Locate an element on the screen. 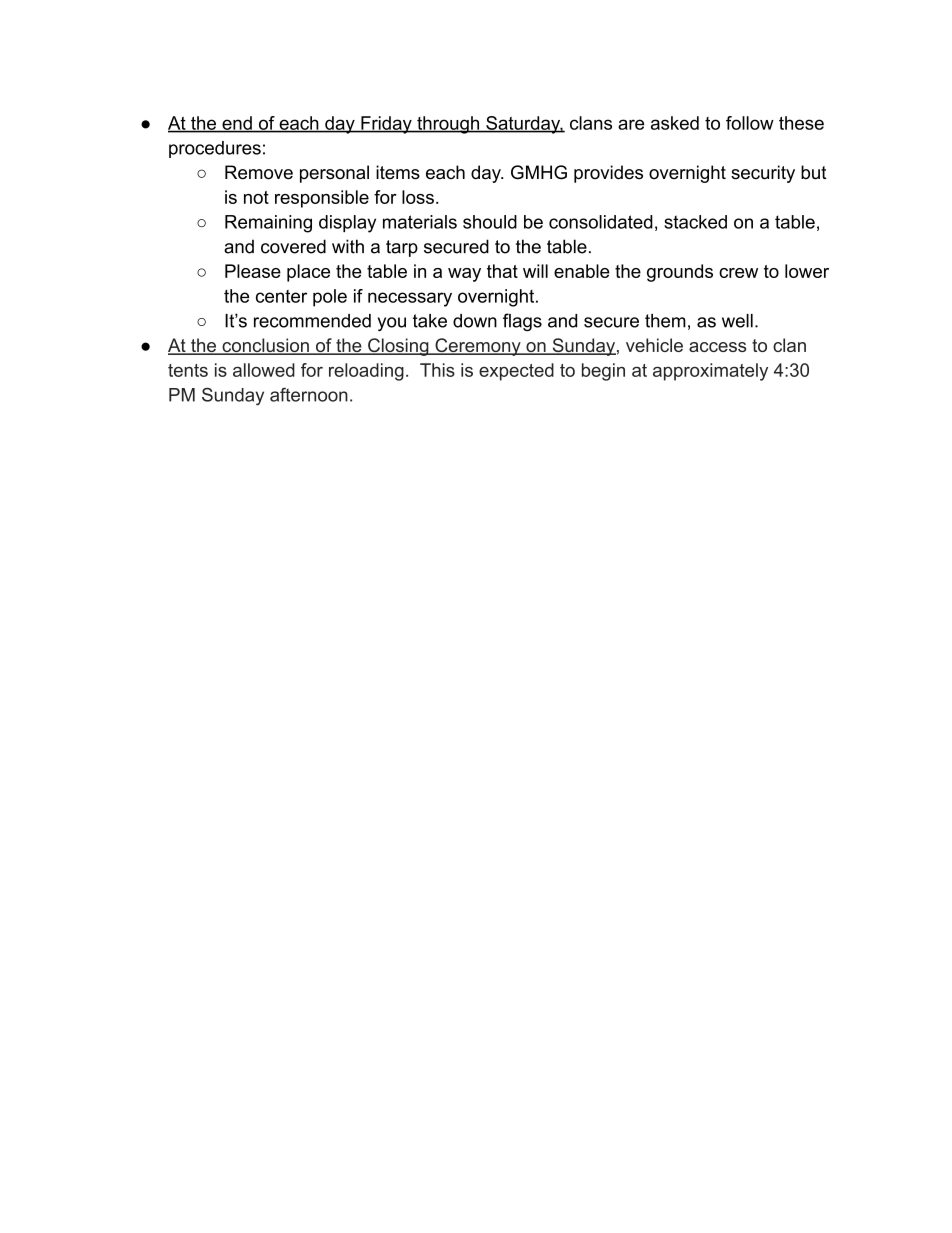 The width and height of the screenshot is (952, 1233). center is located at coordinates (281, 296).
